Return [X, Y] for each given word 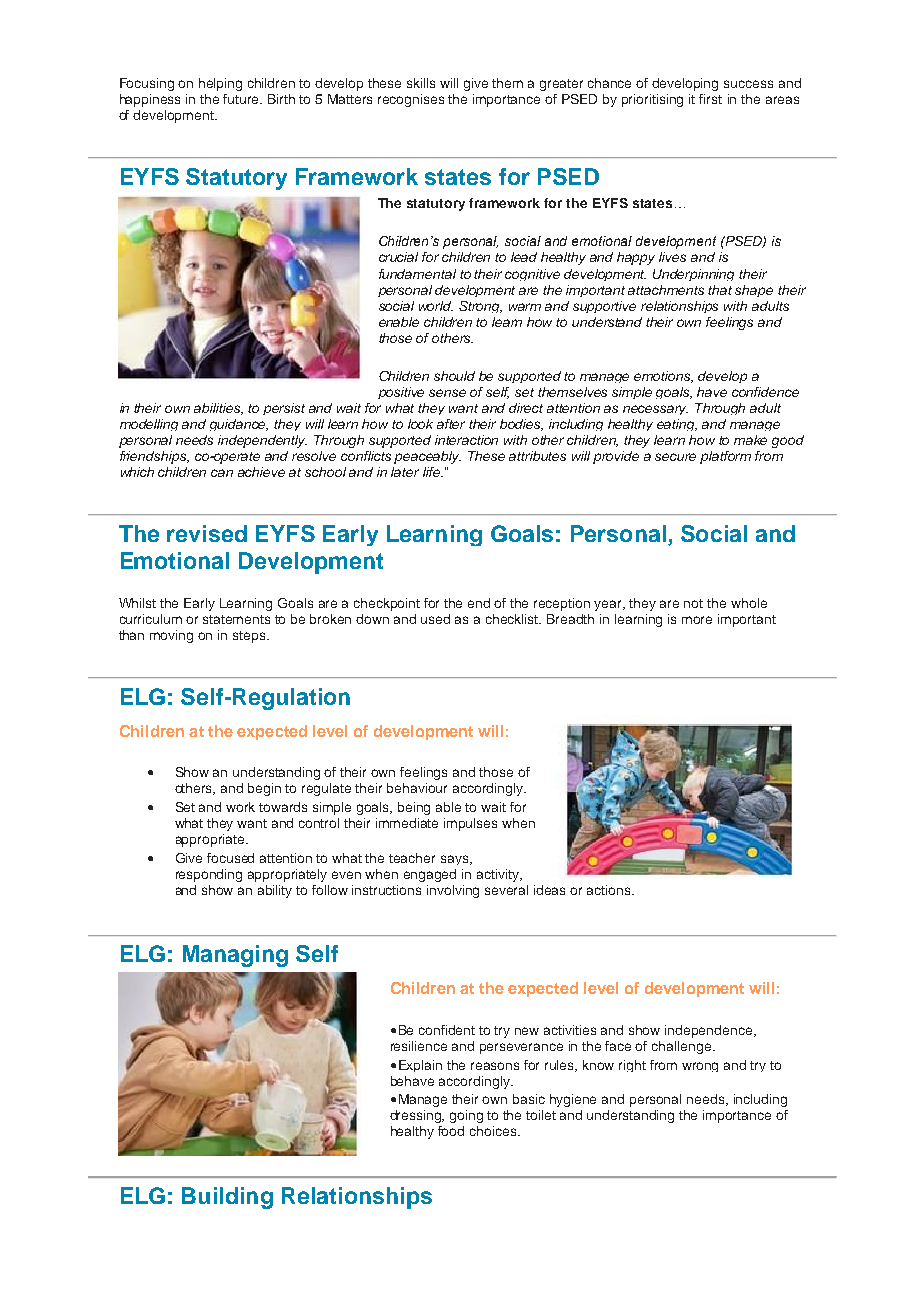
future [242, 99]
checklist [513, 619]
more [697, 620]
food [451, 1131]
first [710, 99]
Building [227, 1198]
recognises [411, 100]
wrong [700, 1067]
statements [236, 619]
